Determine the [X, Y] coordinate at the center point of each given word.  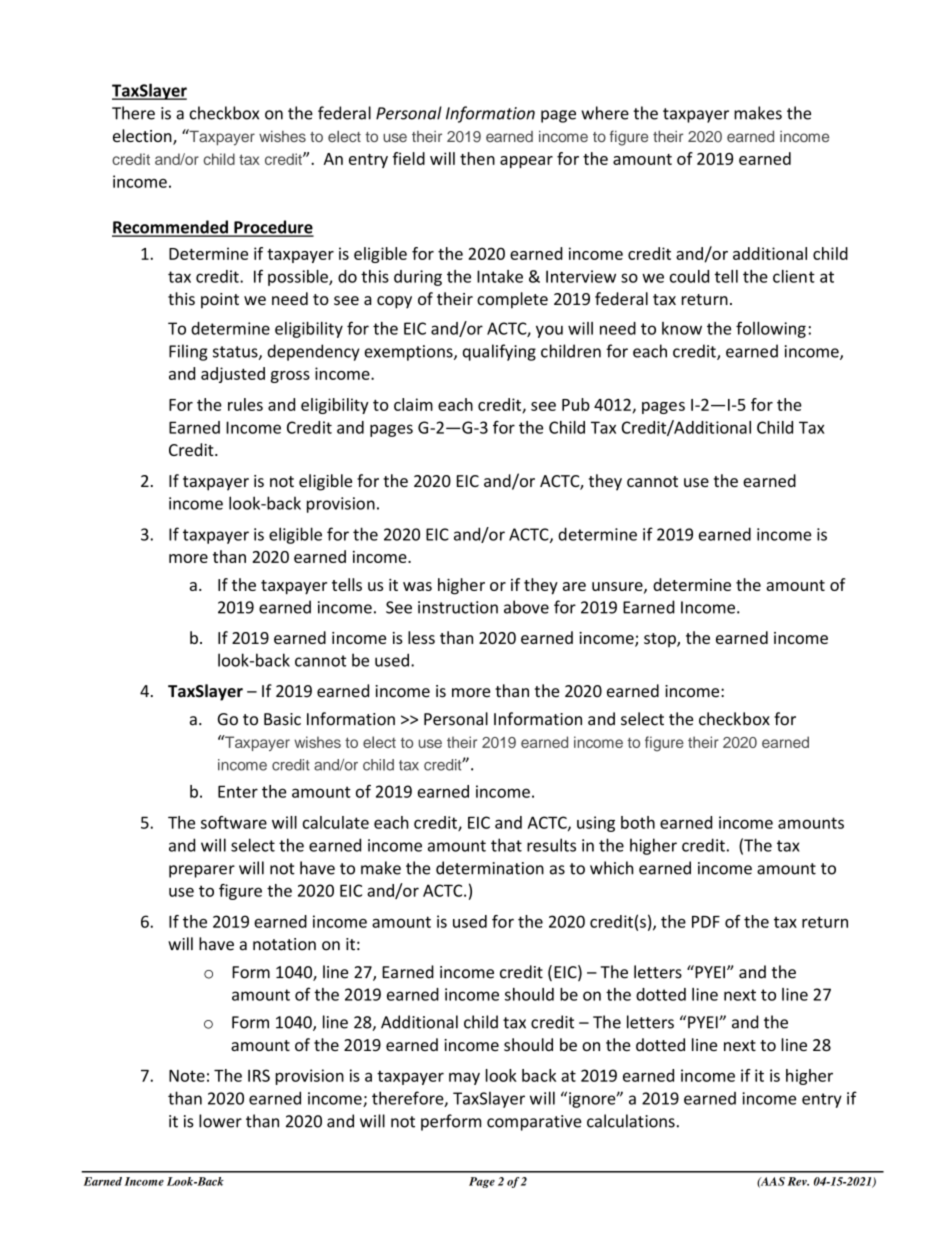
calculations [631, 1121]
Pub [576, 404]
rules [245, 404]
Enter [238, 791]
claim [413, 404]
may [464, 1078]
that [506, 845]
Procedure [273, 228]
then [477, 158]
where [605, 113]
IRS [259, 1075]
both [638, 822]
